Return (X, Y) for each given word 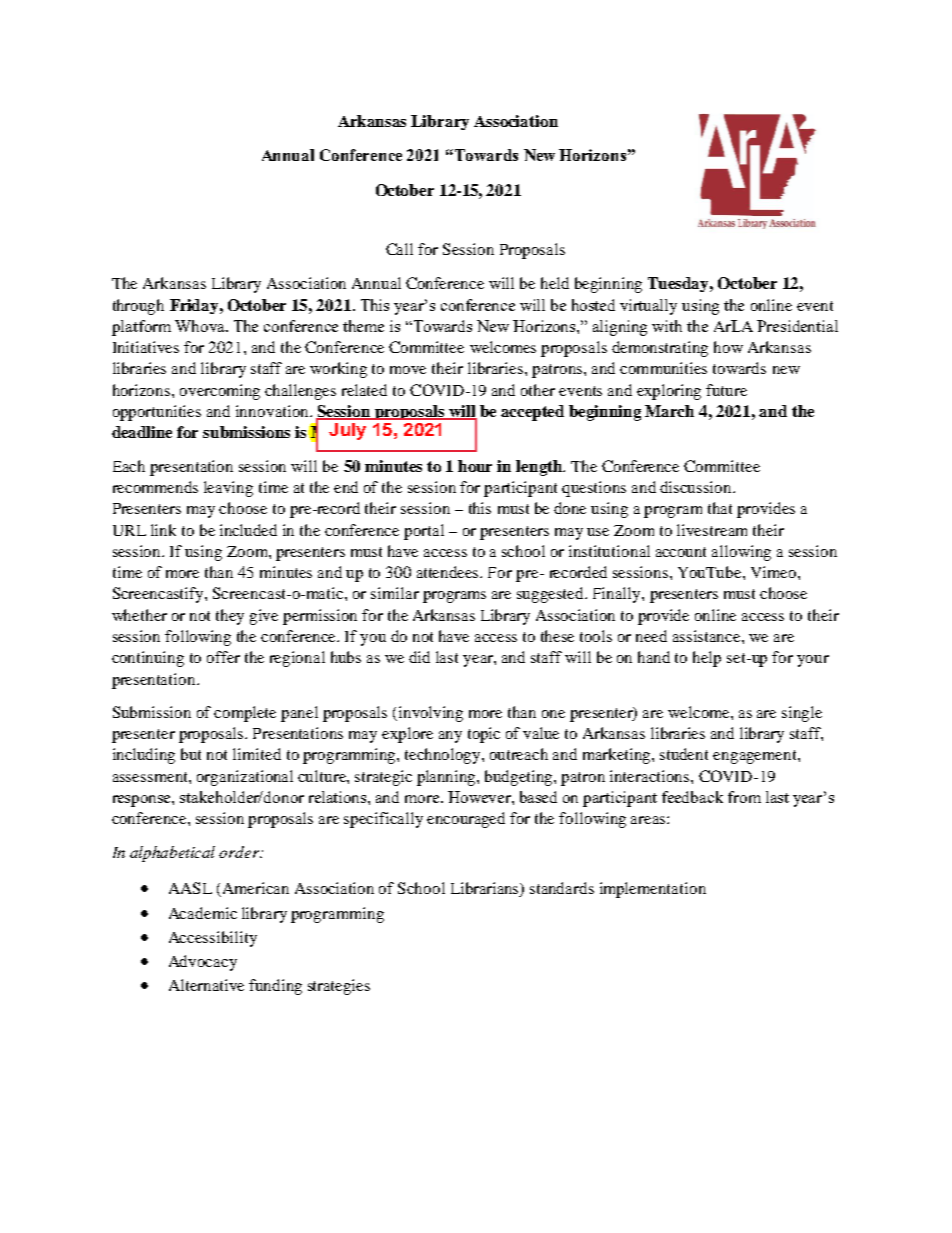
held (555, 283)
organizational (245, 778)
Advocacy (203, 963)
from (744, 797)
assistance (708, 636)
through (138, 307)
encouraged (466, 820)
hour (475, 466)
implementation (653, 890)
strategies (339, 987)
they (230, 617)
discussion (697, 487)
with (667, 326)
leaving (228, 489)
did (419, 657)
